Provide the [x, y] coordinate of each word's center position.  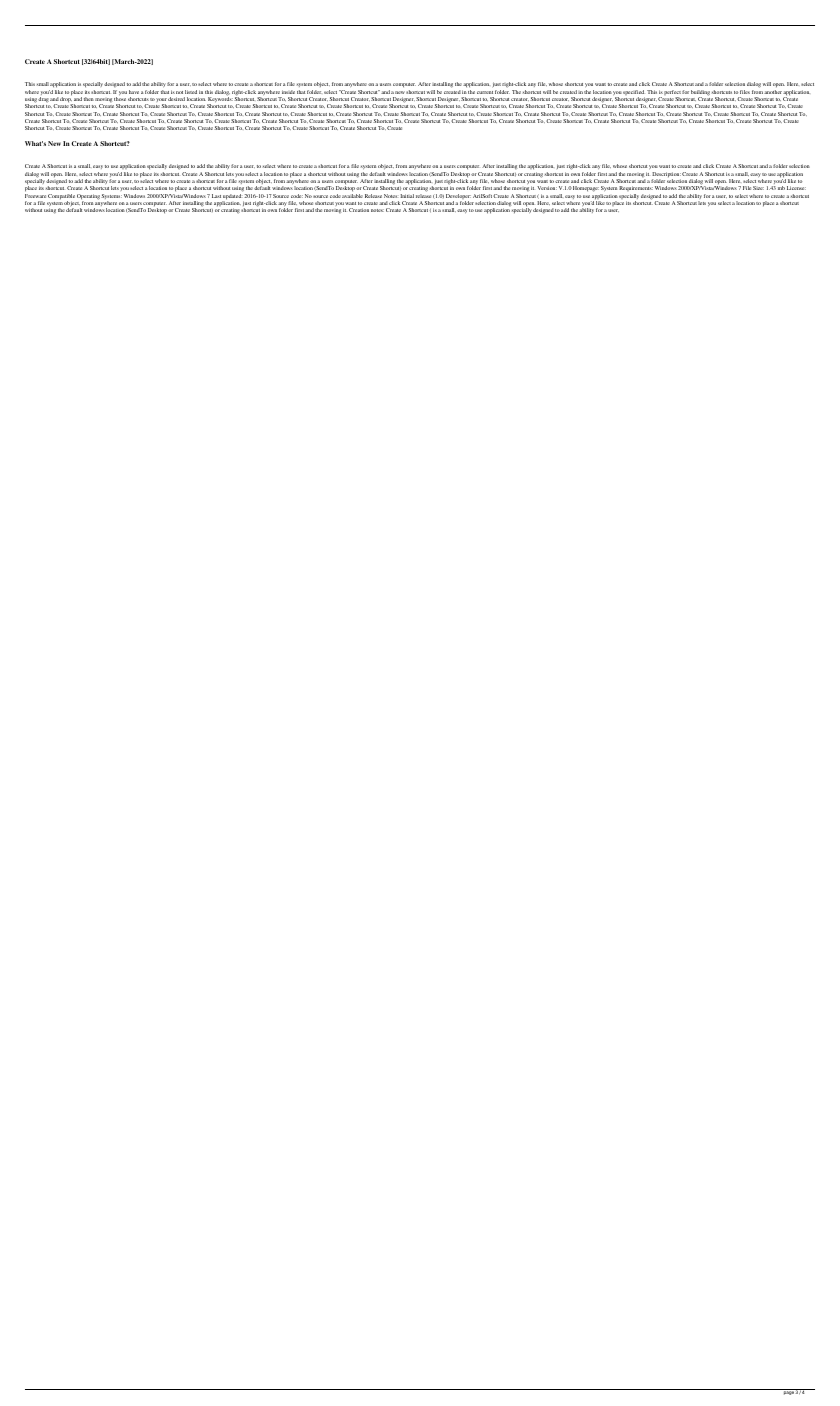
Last [216, 196]
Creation [359, 210]
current [485, 92]
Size [758, 188]
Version [547, 188]
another [773, 92]
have [134, 92]
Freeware [35, 196]
